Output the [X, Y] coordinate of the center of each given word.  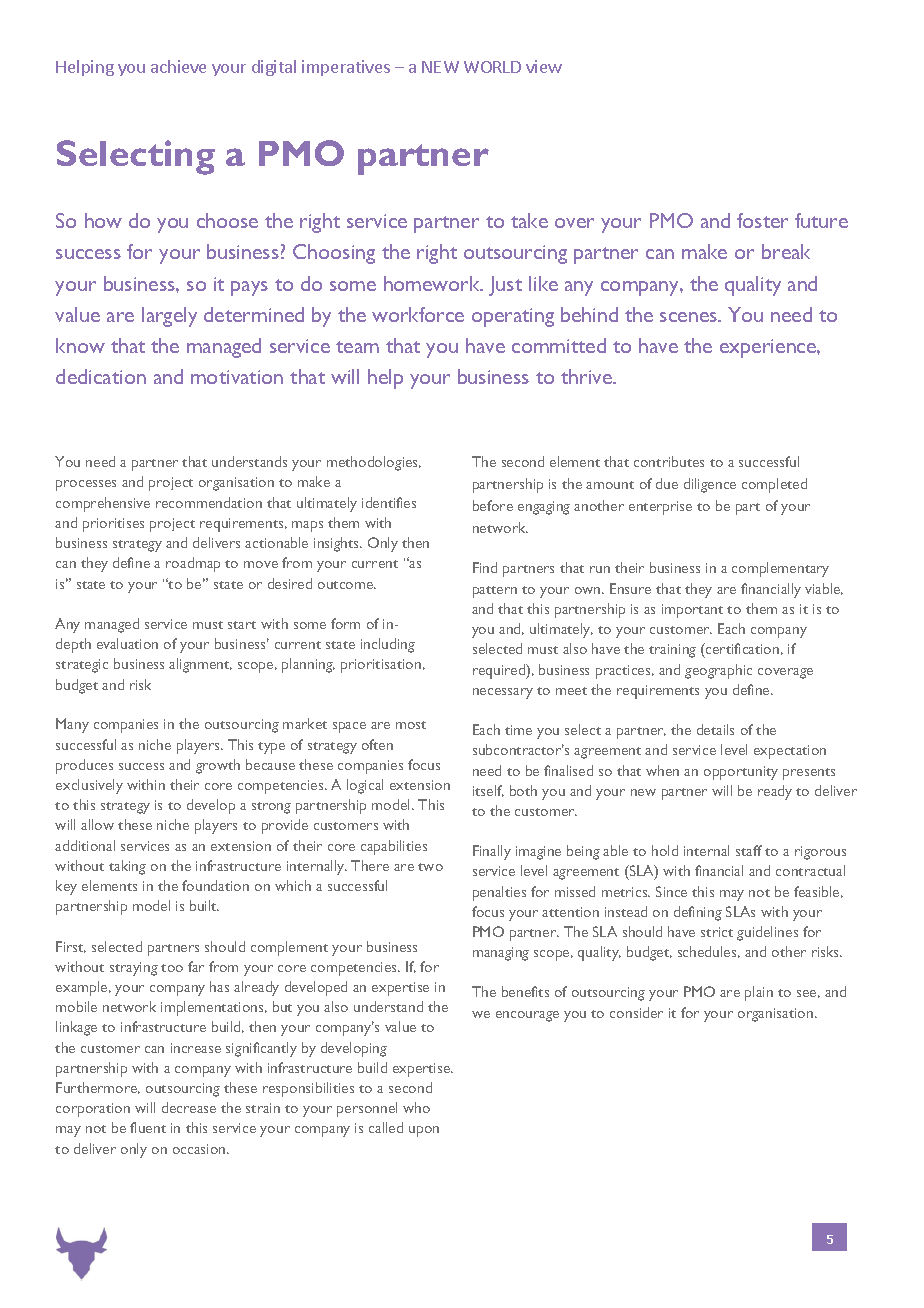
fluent [148, 1127]
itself [488, 791]
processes [86, 485]
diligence [710, 485]
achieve [178, 66]
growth [218, 766]
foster [762, 220]
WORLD [492, 67]
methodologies [374, 463]
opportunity [741, 773]
